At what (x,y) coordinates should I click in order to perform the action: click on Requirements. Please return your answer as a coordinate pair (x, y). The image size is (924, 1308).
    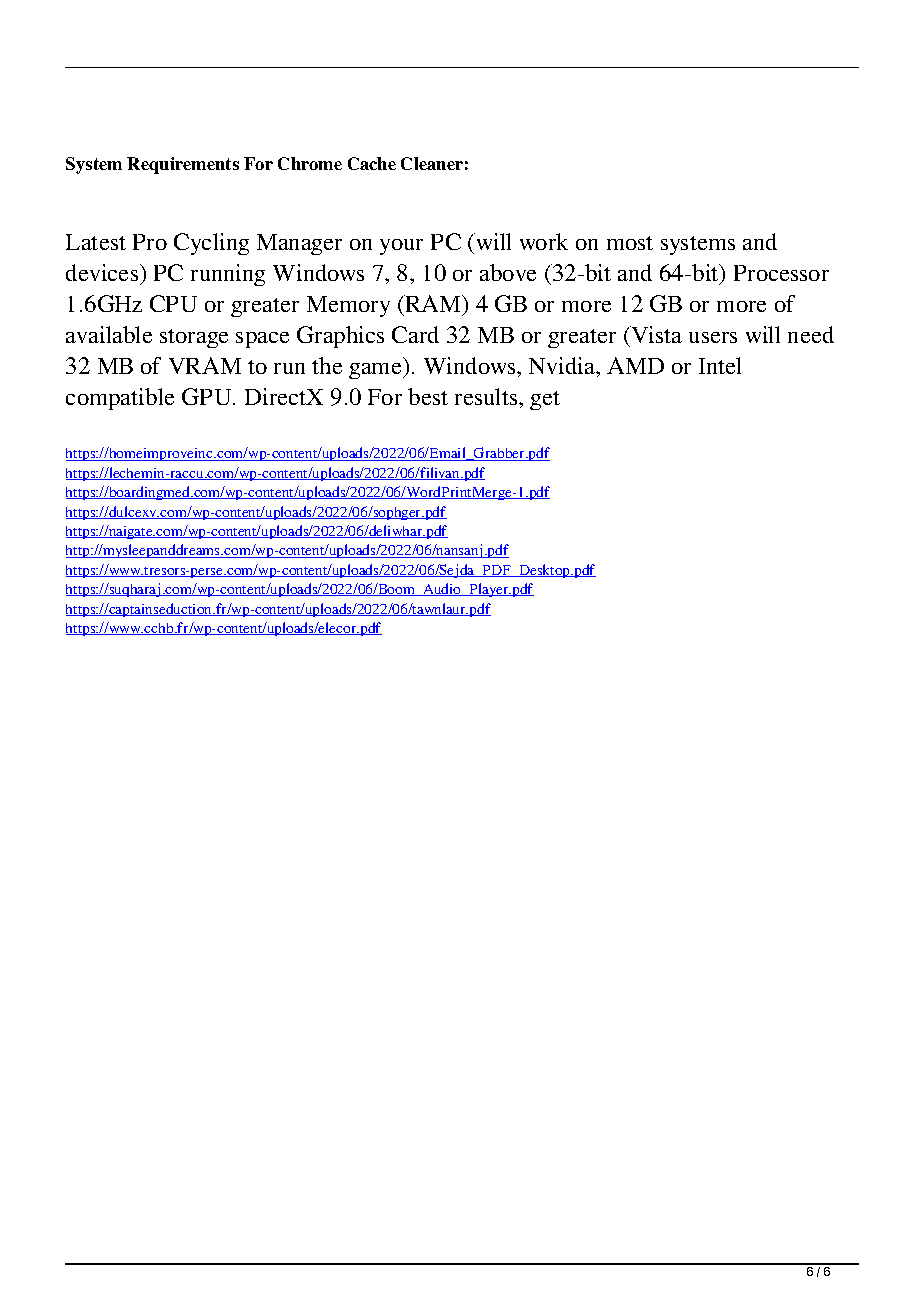
    Looking at the image, I should click on (183, 165).
